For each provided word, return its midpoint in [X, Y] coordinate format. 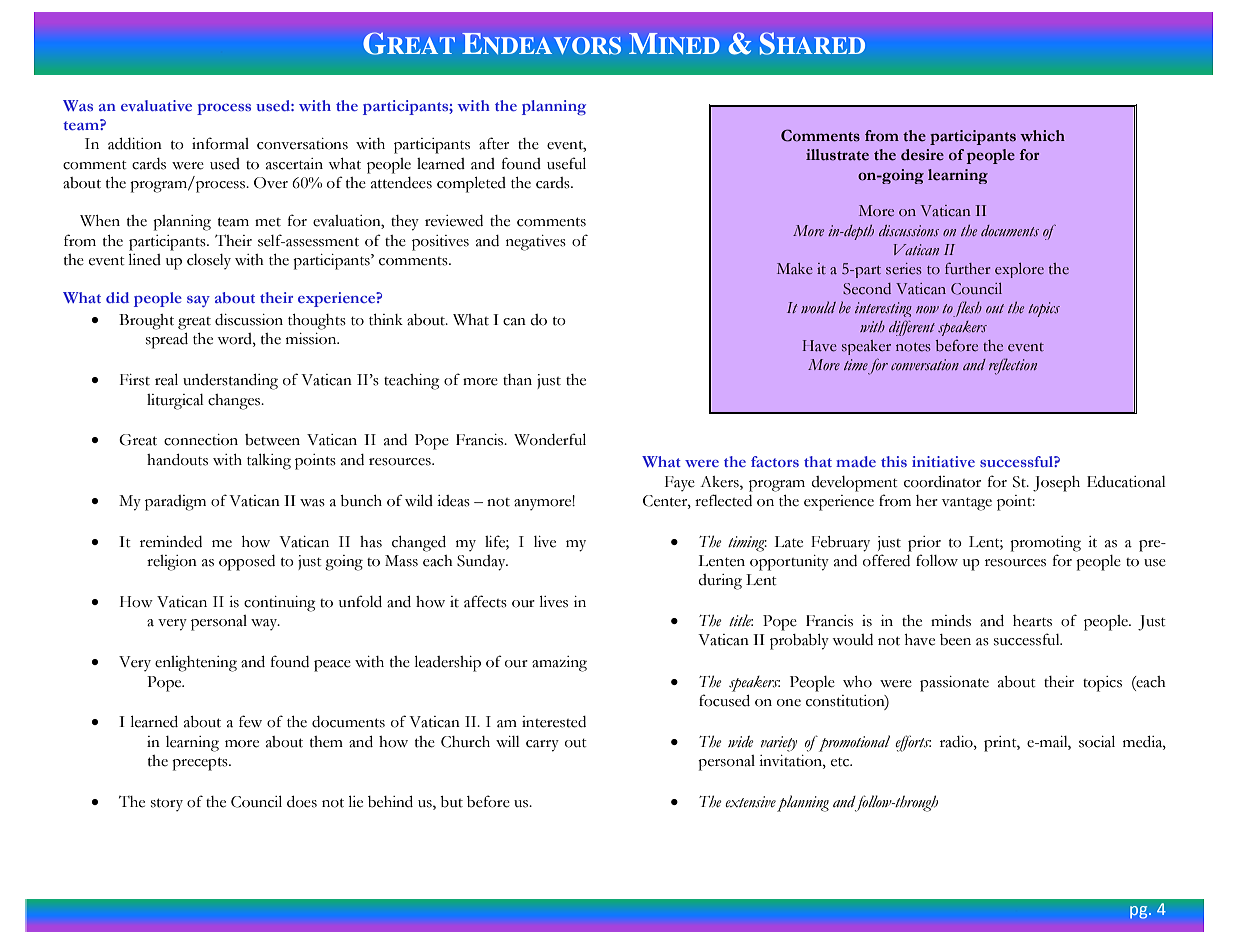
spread [167, 341]
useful [566, 163]
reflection [1013, 366]
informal [220, 143]
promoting [1045, 544]
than [517, 380]
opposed [247, 563]
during [720, 582]
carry [542, 746]
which [1042, 136]
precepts [201, 764]
